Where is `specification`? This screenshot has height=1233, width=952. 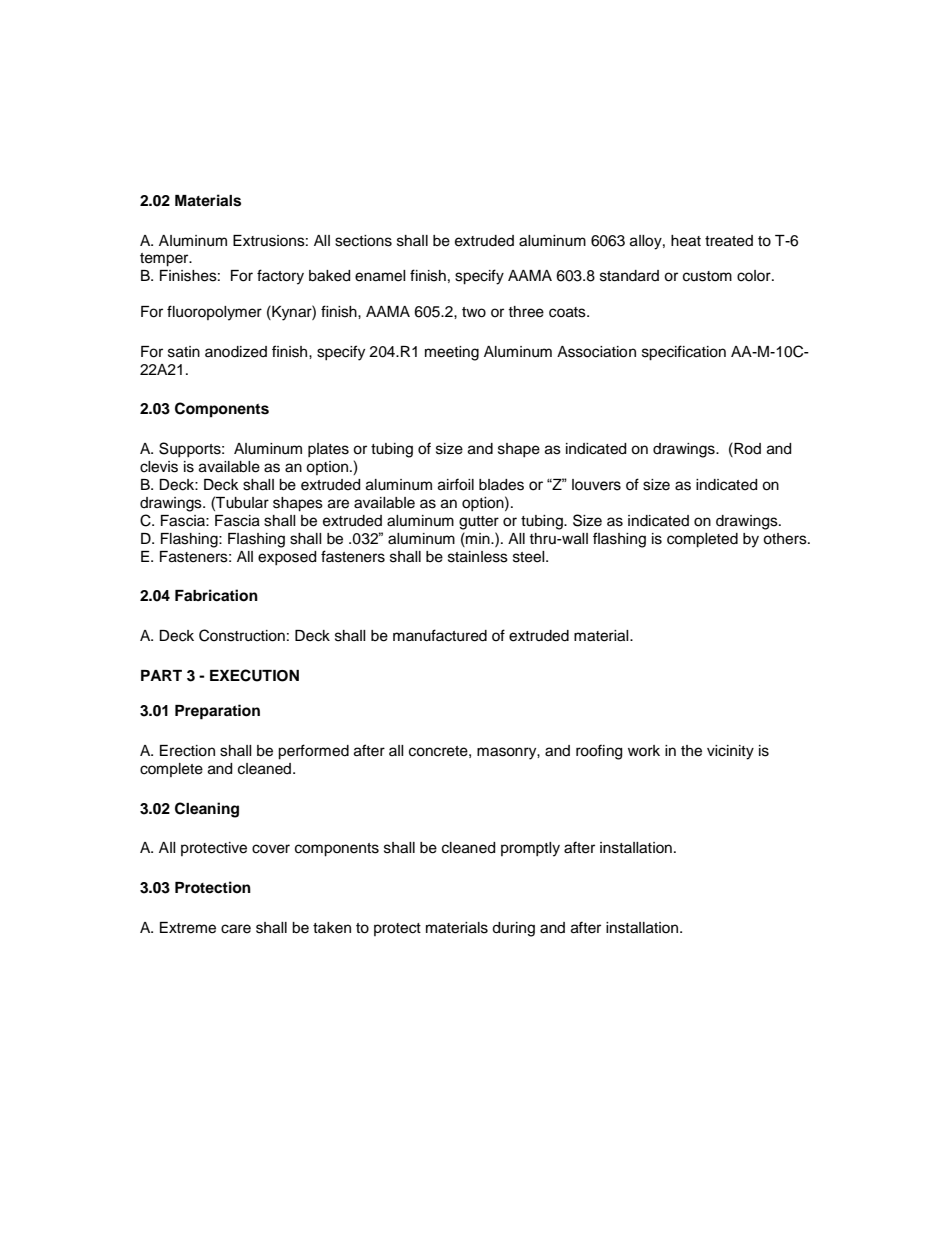 specification is located at coordinates (684, 353).
